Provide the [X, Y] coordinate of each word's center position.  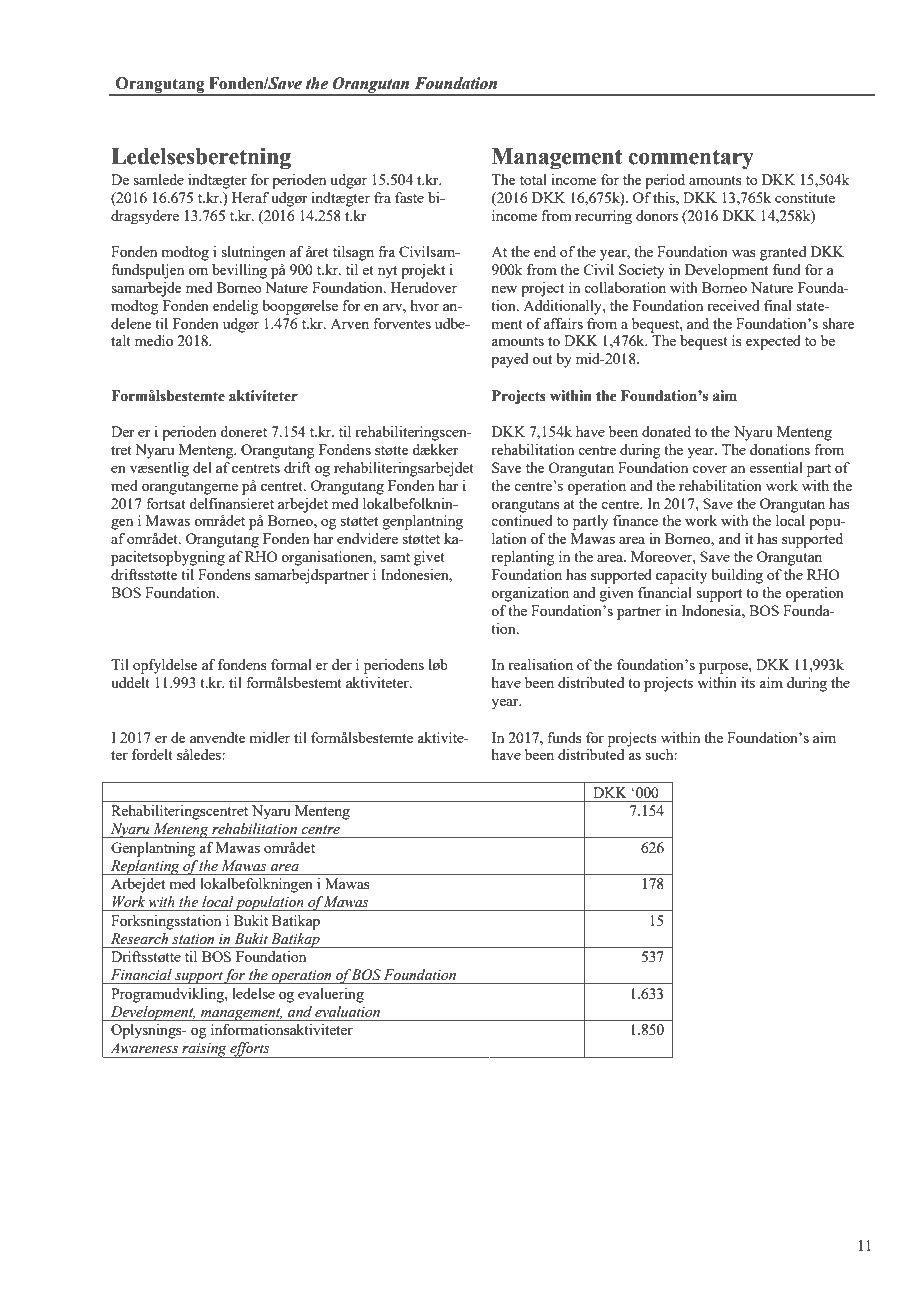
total [533, 179]
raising [204, 1050]
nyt [387, 272]
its [748, 682]
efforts [250, 1050]
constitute [805, 197]
